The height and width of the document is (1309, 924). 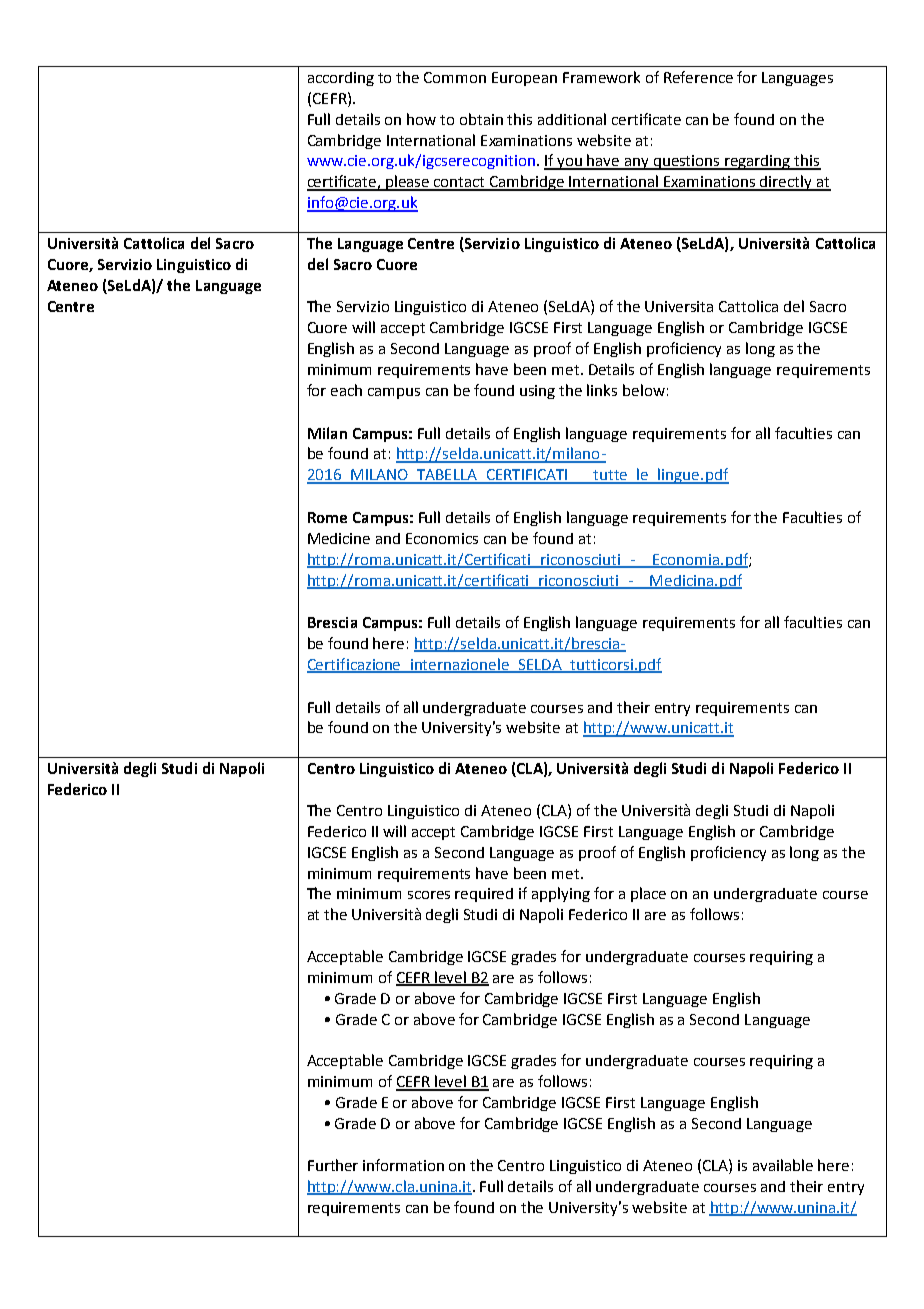 I want to click on Further, so click(x=333, y=1165).
